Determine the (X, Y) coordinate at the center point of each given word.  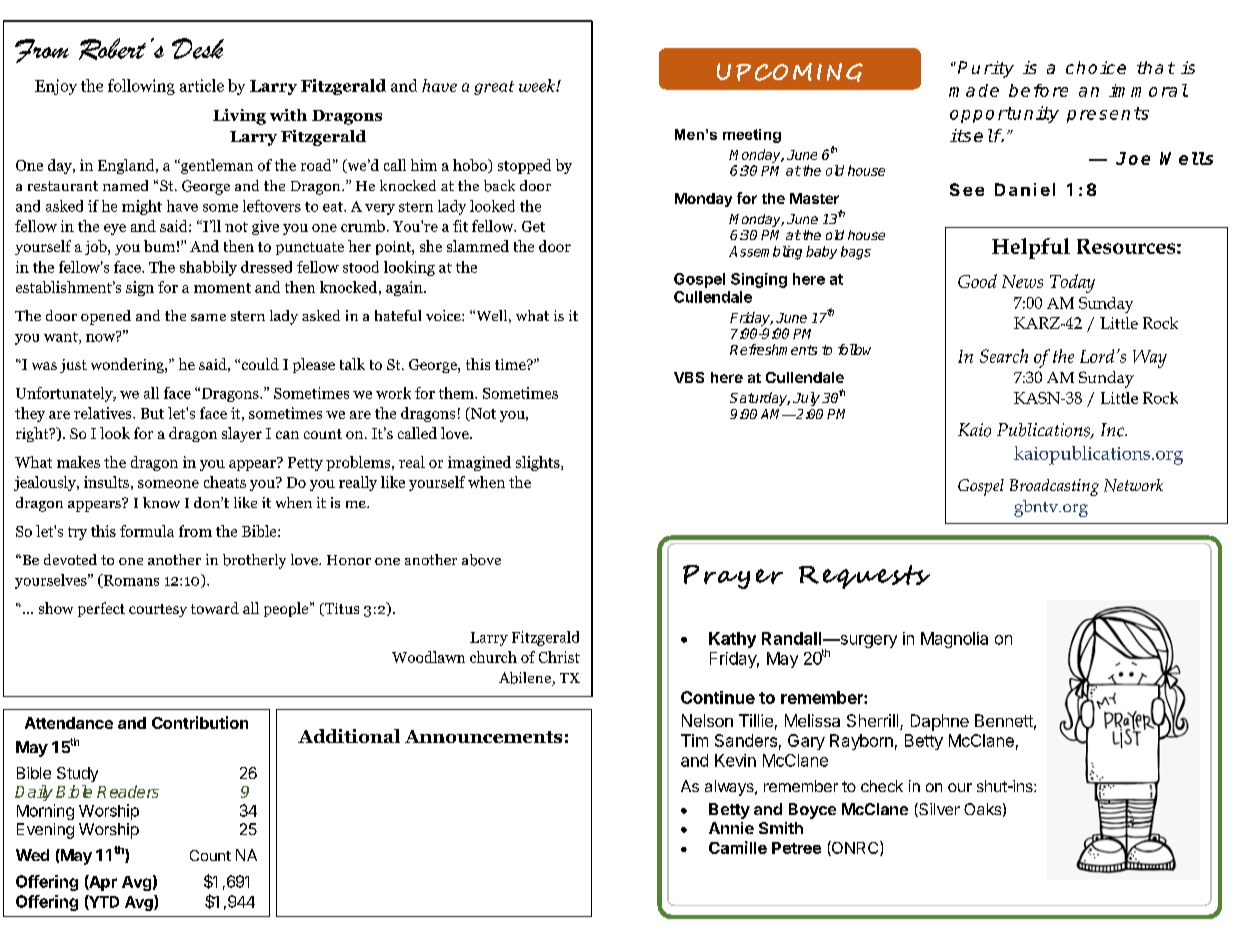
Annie (731, 828)
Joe (1133, 158)
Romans (130, 581)
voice (444, 315)
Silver (938, 810)
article (202, 85)
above (481, 560)
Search (1004, 356)
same (208, 317)
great (494, 88)
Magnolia (954, 640)
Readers (128, 791)
